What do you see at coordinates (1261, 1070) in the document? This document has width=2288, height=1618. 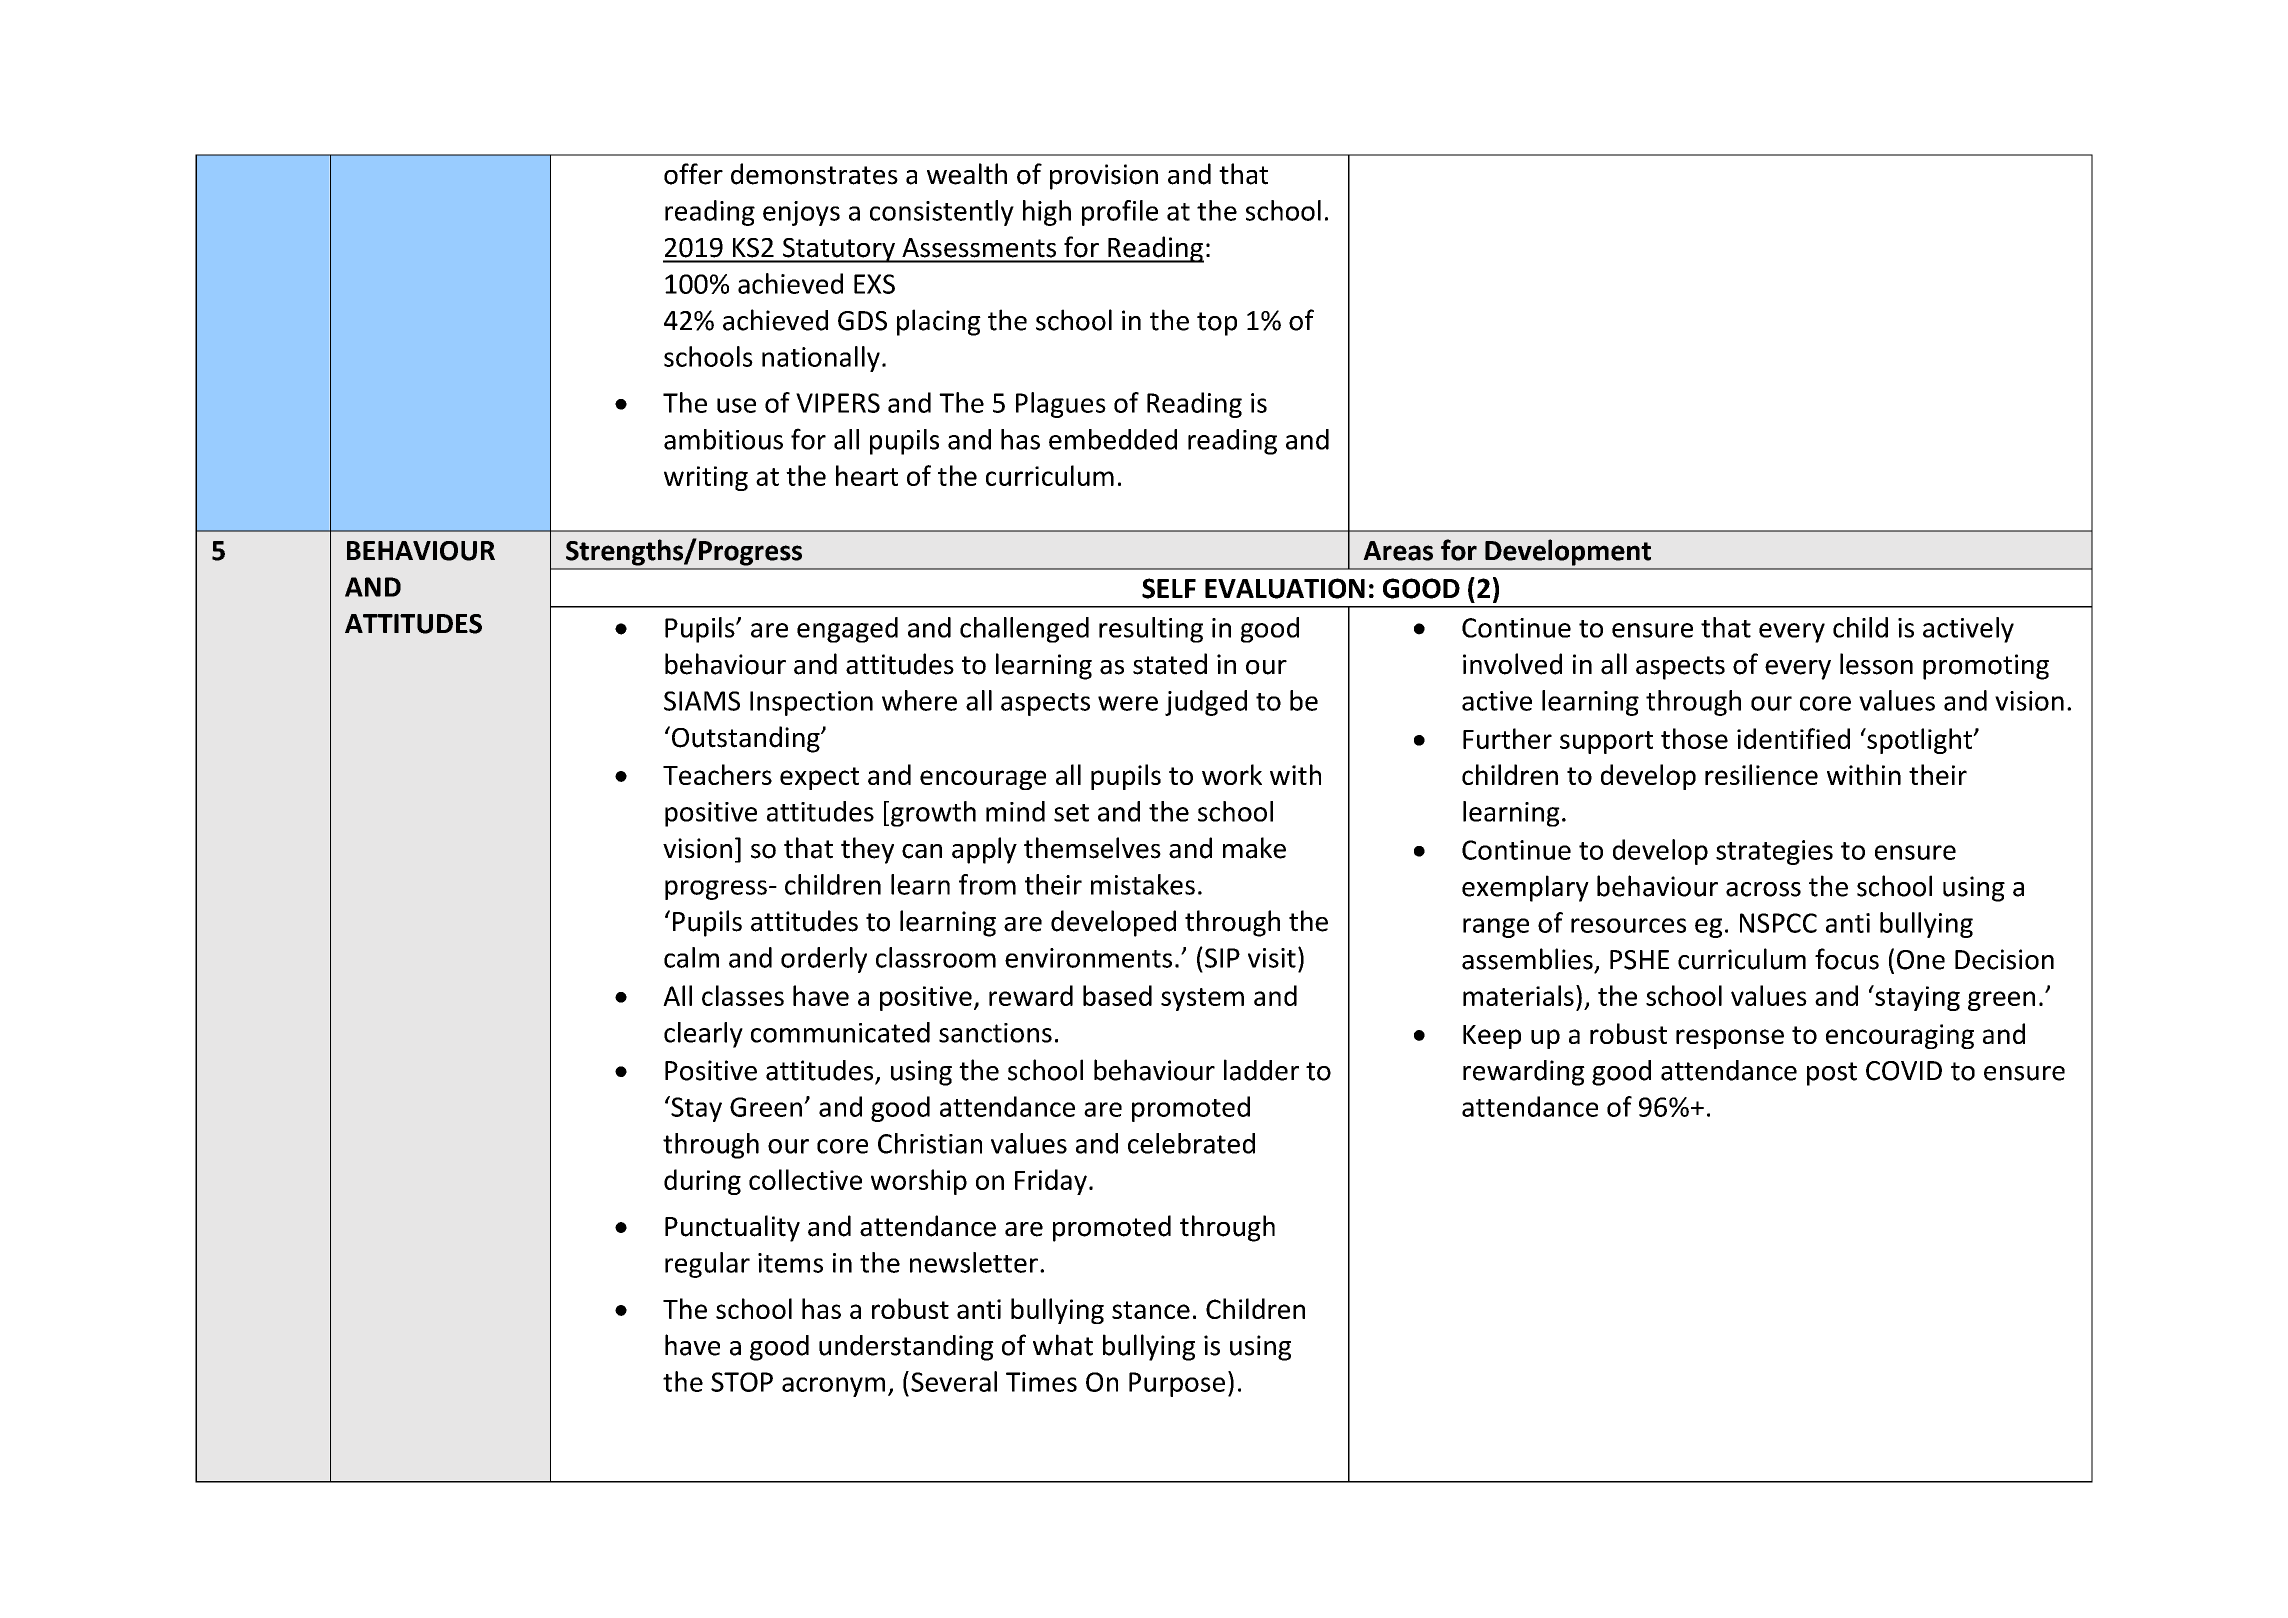 I see `ladder` at bounding box center [1261, 1070].
